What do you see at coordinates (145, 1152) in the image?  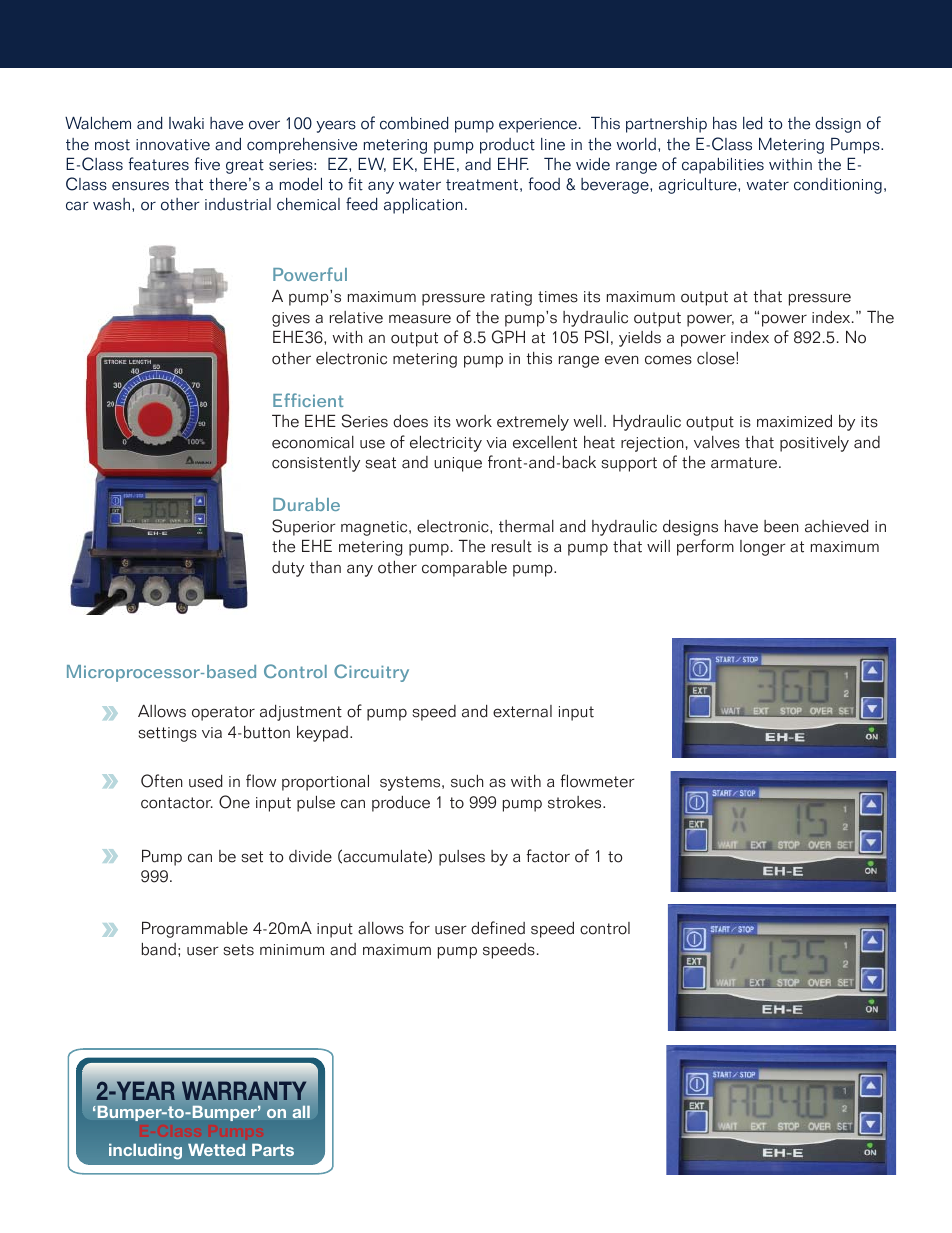 I see `including` at bounding box center [145, 1152].
